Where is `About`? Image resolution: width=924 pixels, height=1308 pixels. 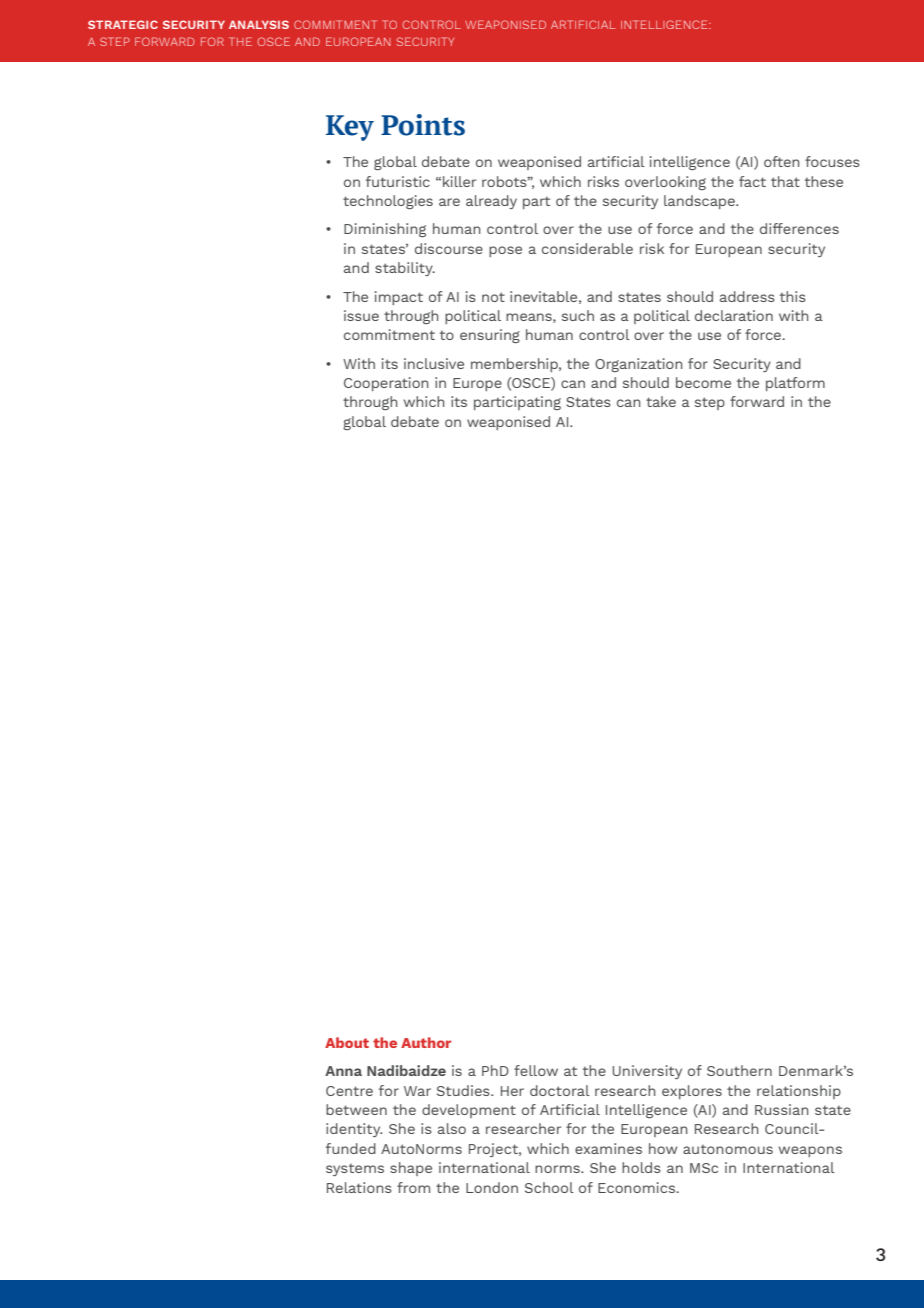
About is located at coordinates (347, 1042).
